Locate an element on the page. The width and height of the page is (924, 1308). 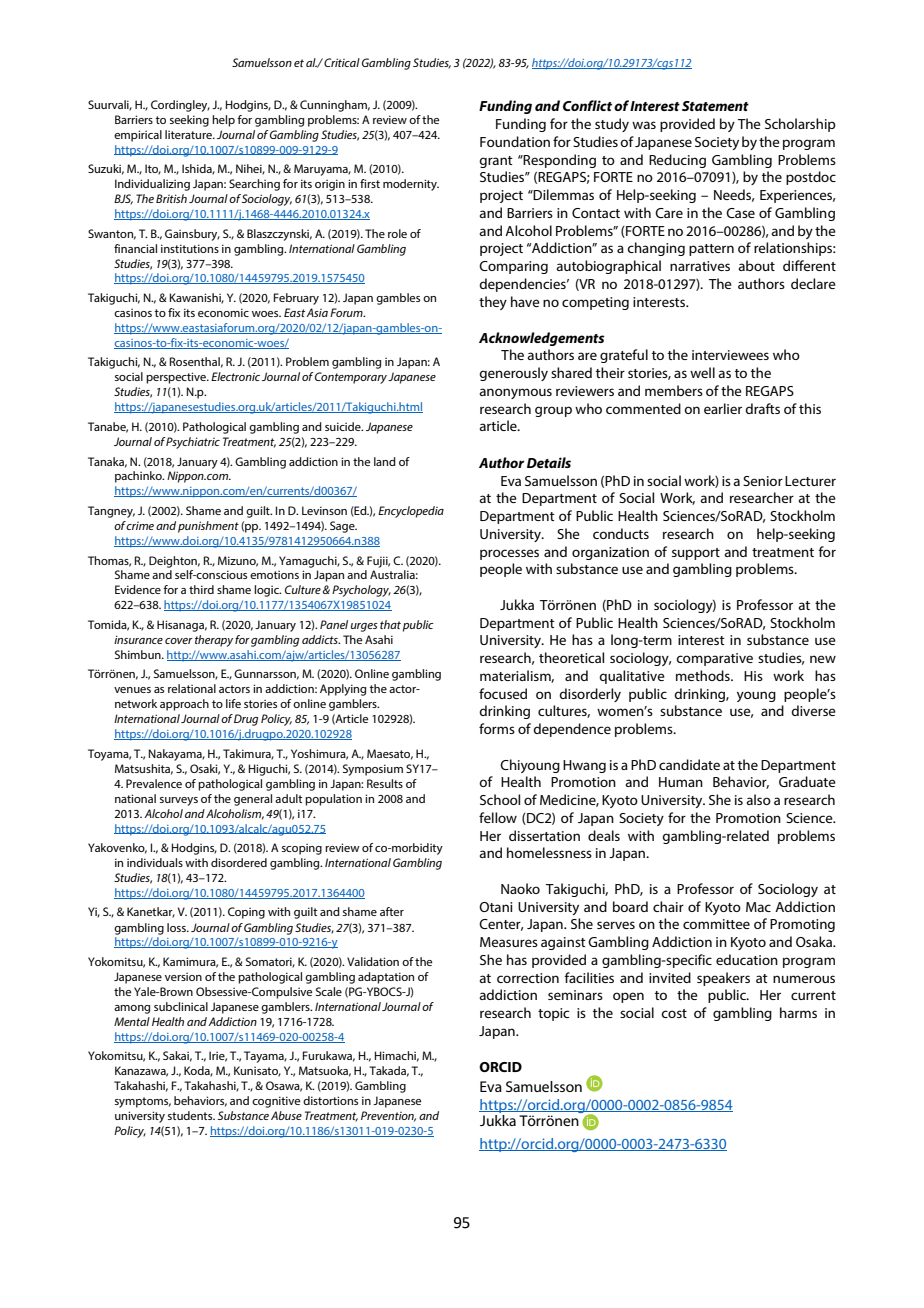
anonymous is located at coordinates (515, 393).
